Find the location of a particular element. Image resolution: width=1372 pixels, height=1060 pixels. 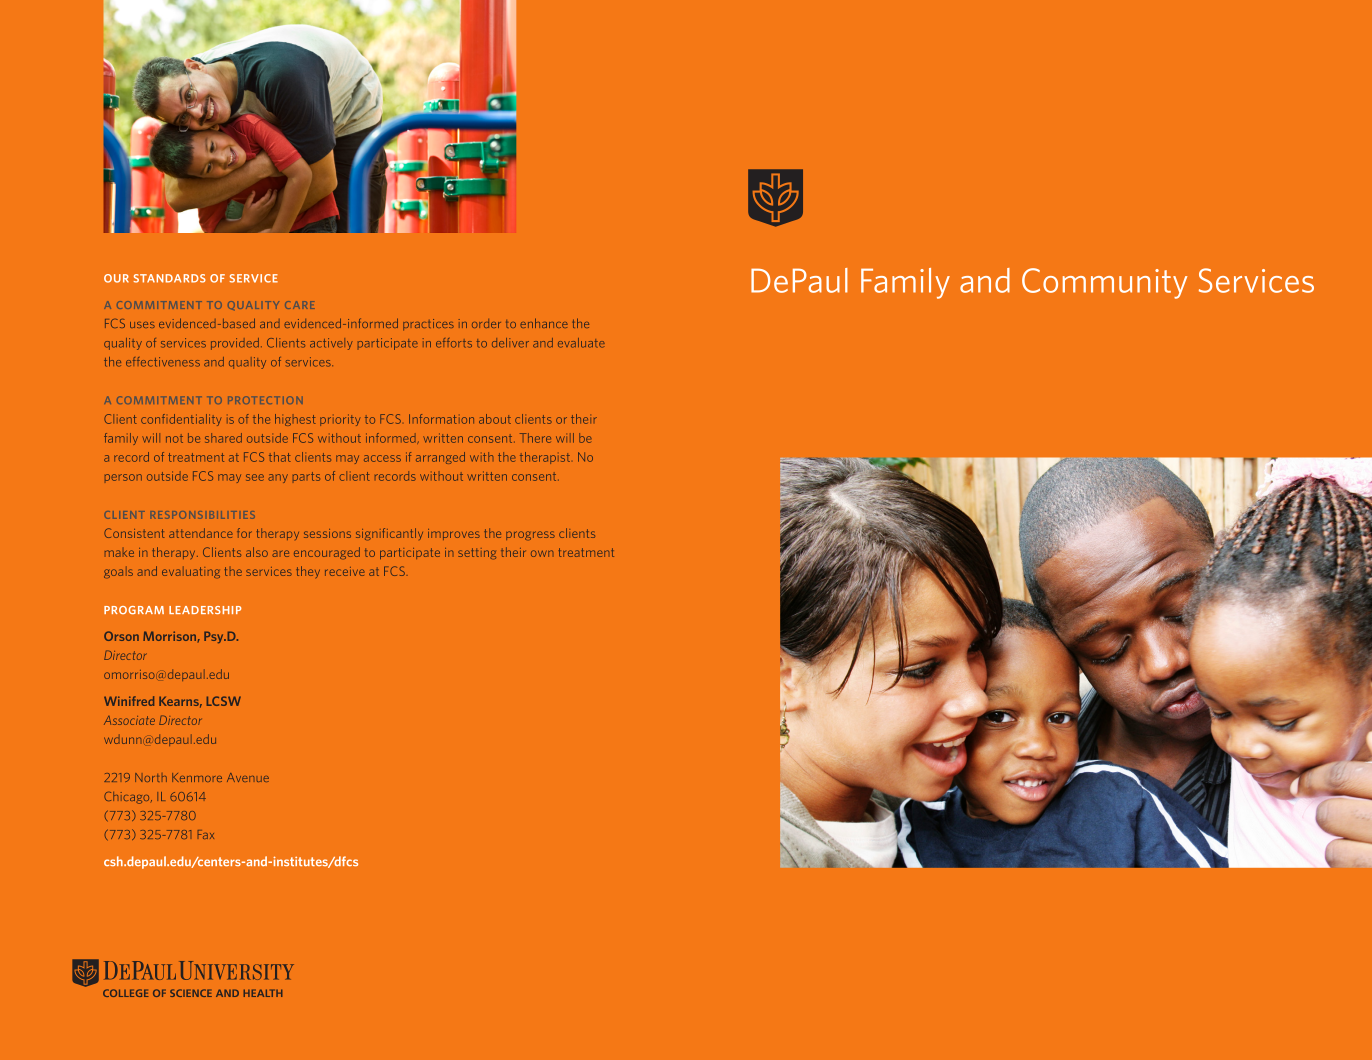

Avenue is located at coordinates (248, 777).
